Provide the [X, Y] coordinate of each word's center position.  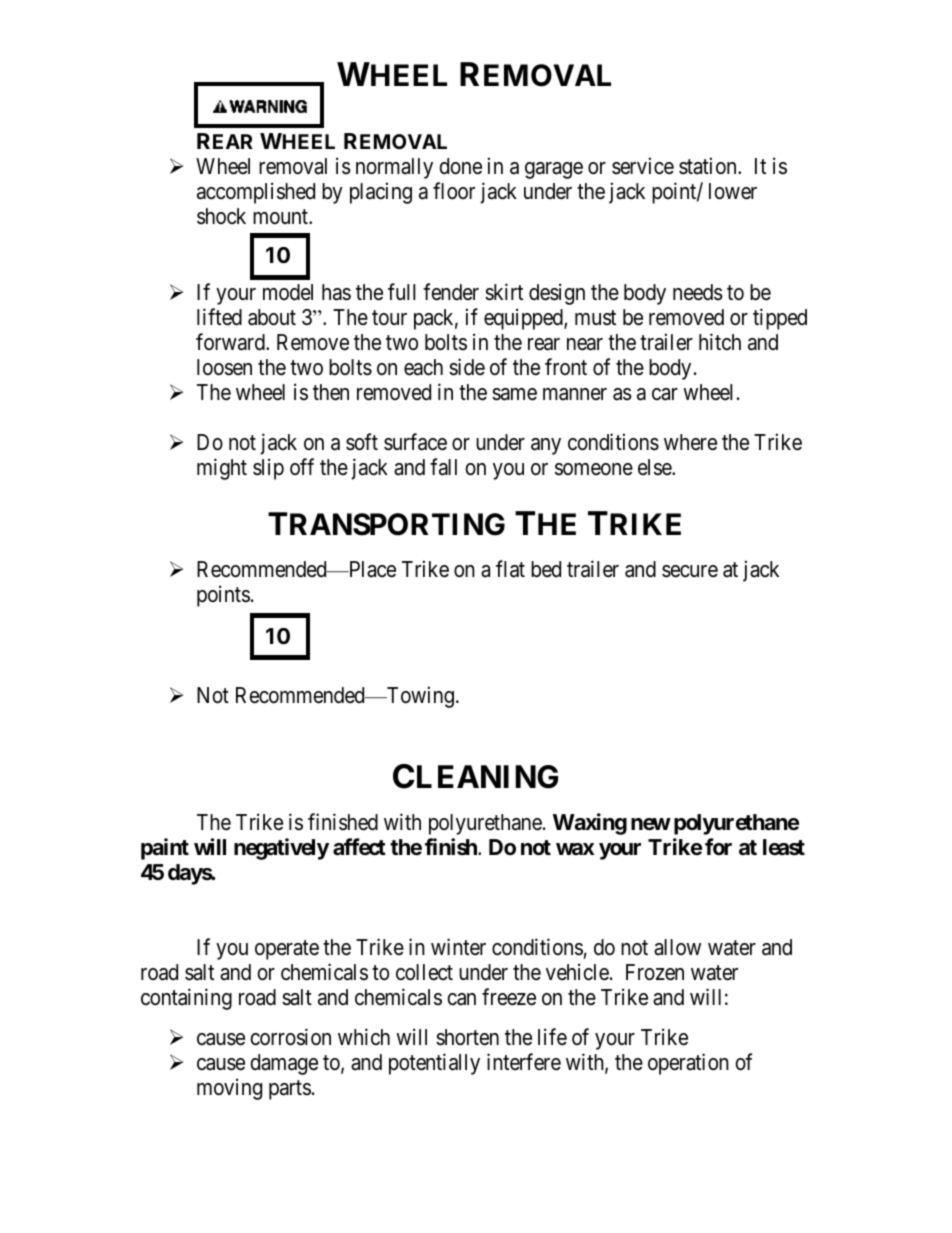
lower [733, 191]
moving [229, 1089]
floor [454, 191]
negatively [281, 849]
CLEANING [475, 776]
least [784, 847]
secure [690, 571]
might [222, 469]
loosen [224, 367]
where [690, 442]
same [514, 394]
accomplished [256, 193]
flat [510, 569]
